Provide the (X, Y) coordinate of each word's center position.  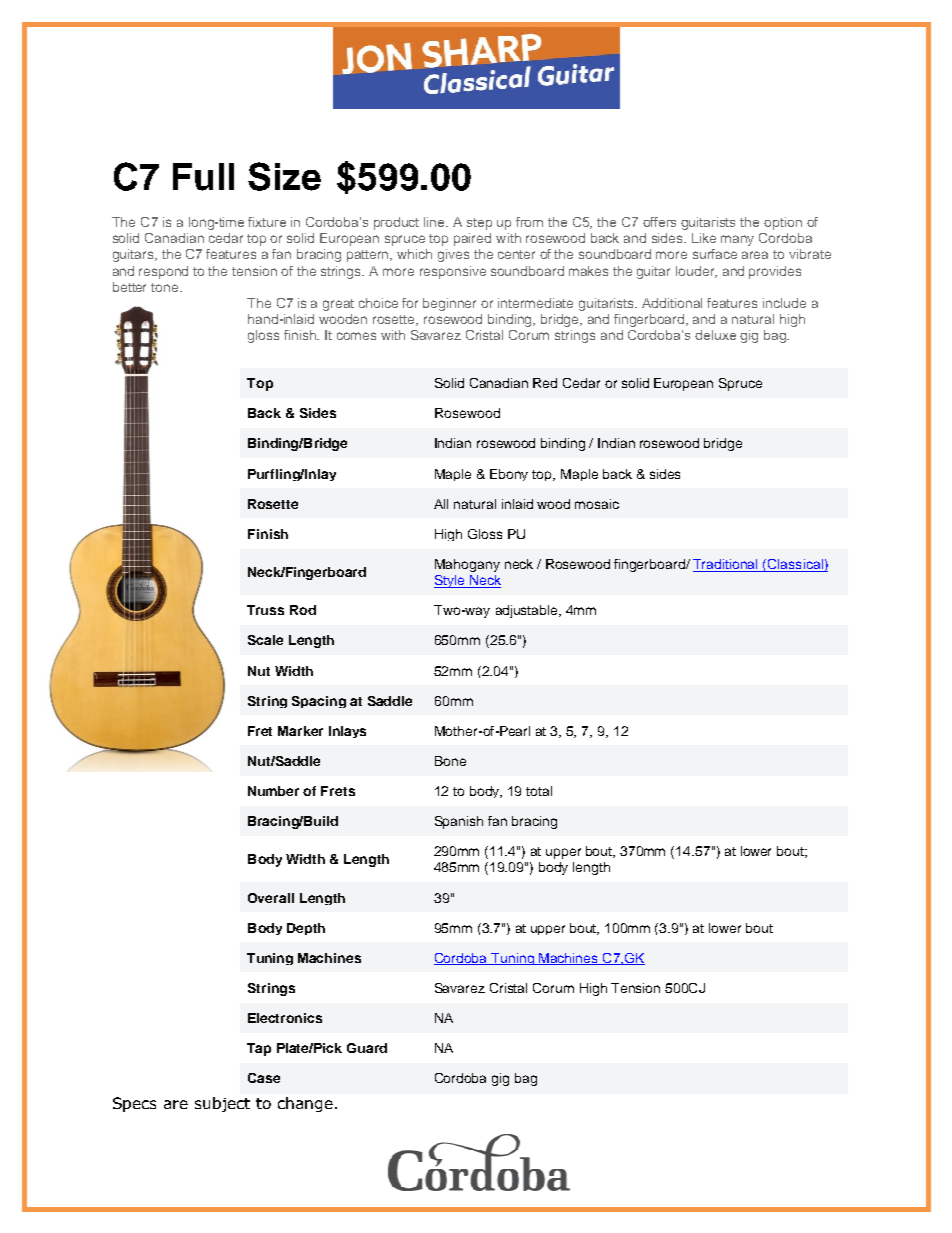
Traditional (726, 565)
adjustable (528, 611)
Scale (265, 640)
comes (356, 336)
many (737, 240)
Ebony (509, 475)
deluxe (715, 335)
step (479, 224)
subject (222, 1104)
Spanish (459, 822)
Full (203, 177)
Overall (271, 898)
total (539, 791)
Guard (367, 1048)
